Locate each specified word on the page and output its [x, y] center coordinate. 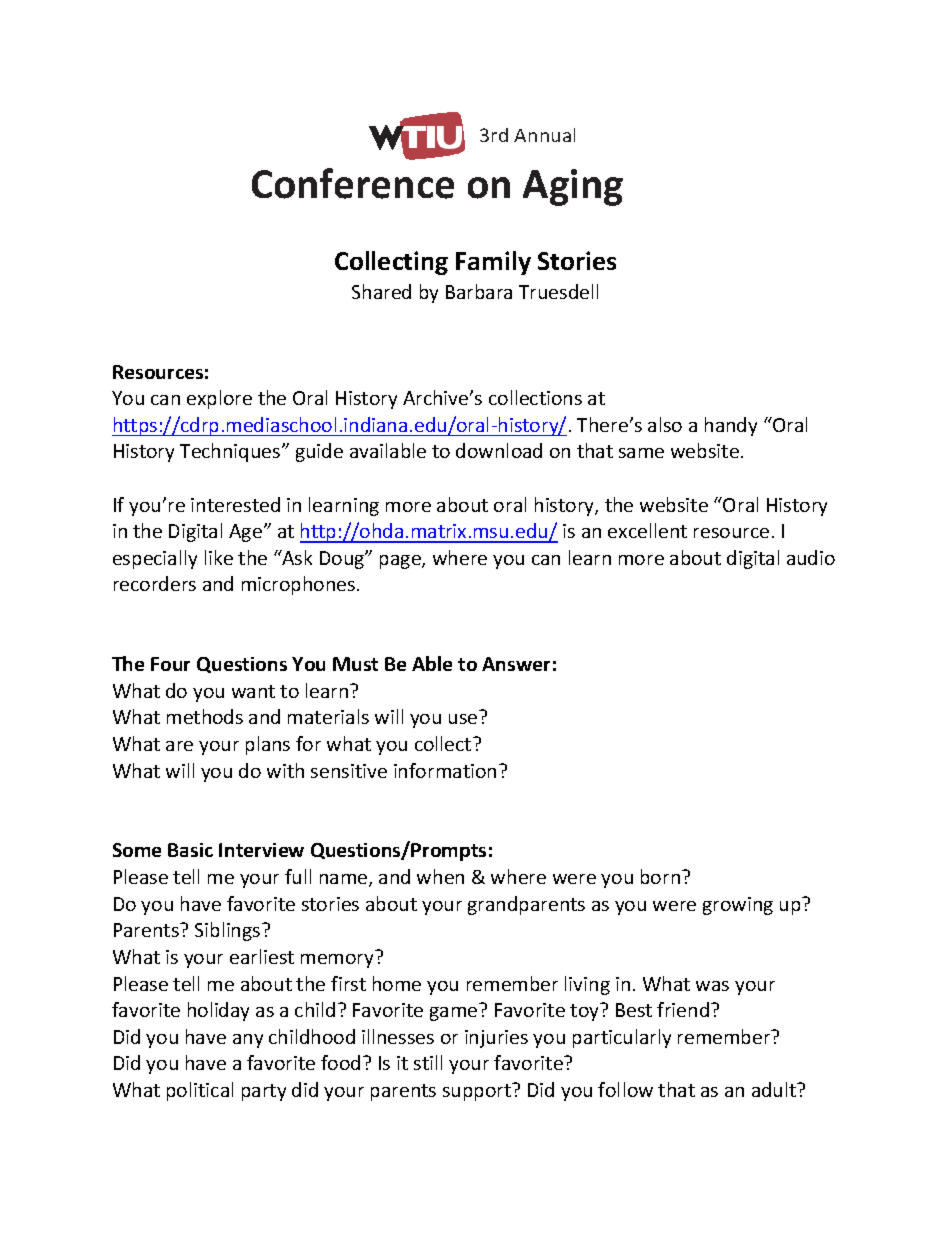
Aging [573, 187]
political [200, 1091]
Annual [544, 135]
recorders [155, 583]
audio [811, 557]
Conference [353, 183]
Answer [516, 664]
